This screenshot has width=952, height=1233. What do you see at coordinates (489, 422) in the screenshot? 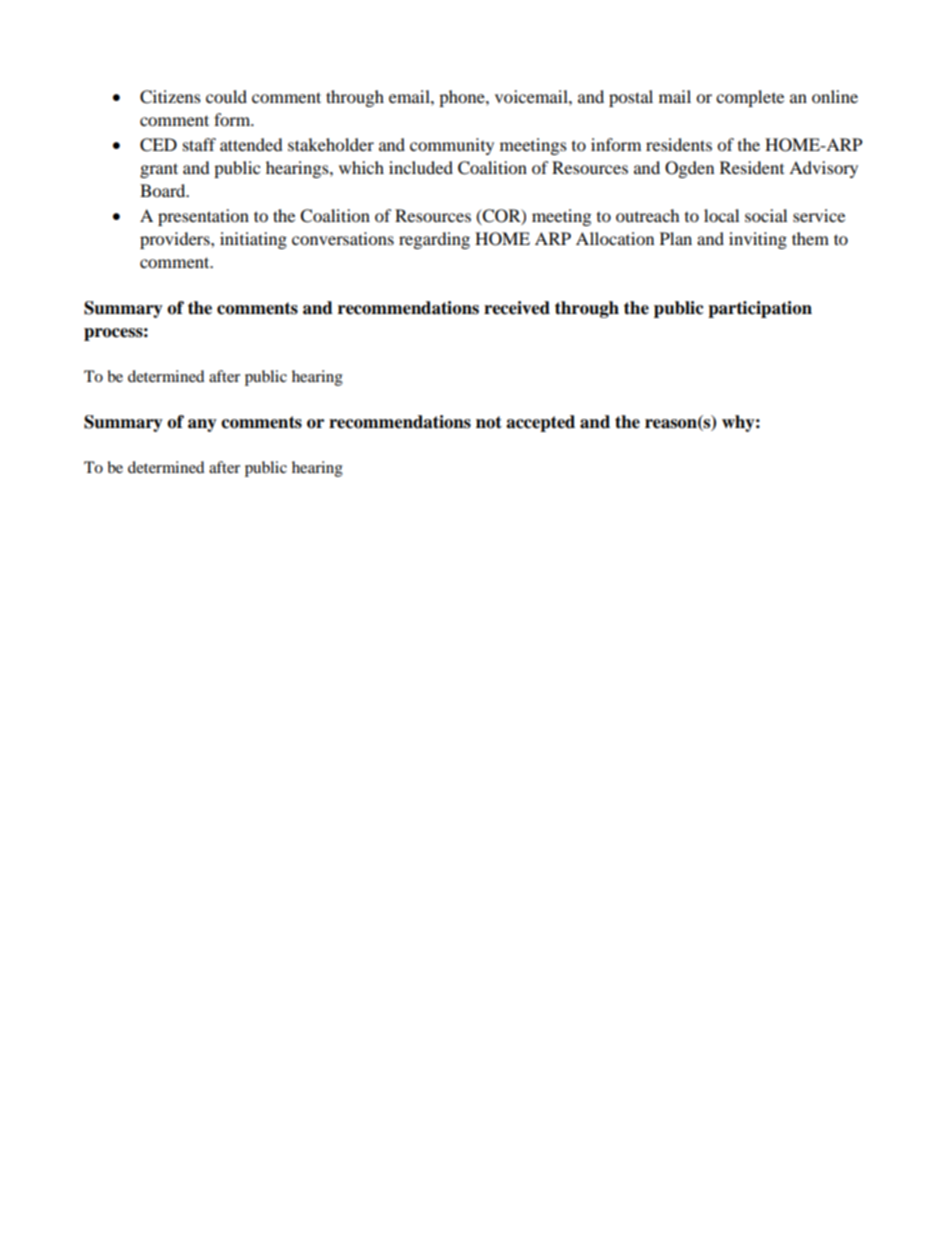
I see `not` at bounding box center [489, 422].
